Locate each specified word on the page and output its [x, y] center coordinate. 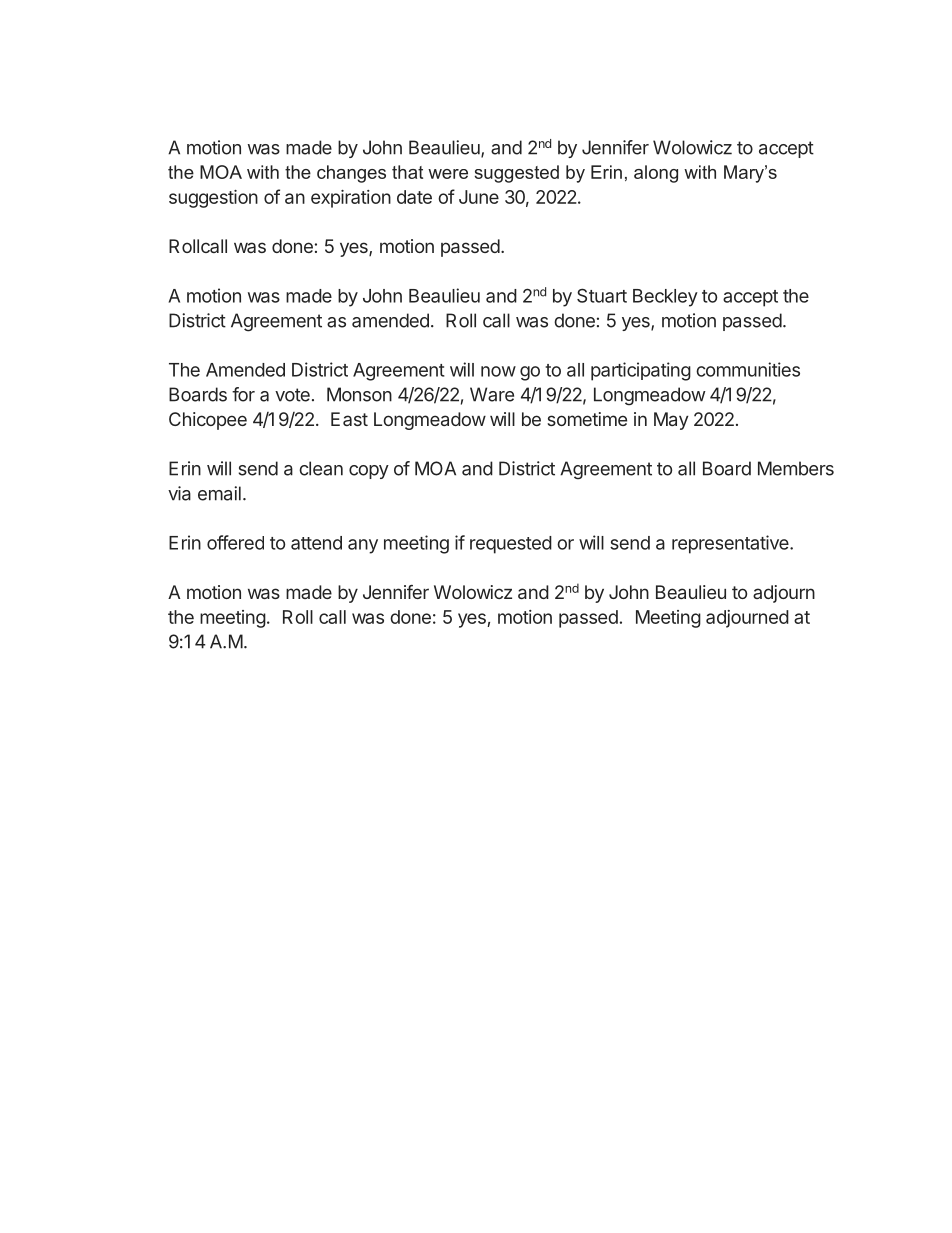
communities [748, 369]
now [498, 371]
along [656, 174]
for [243, 394]
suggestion [213, 199]
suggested [517, 174]
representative [731, 544]
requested [511, 545]
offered [235, 542]
